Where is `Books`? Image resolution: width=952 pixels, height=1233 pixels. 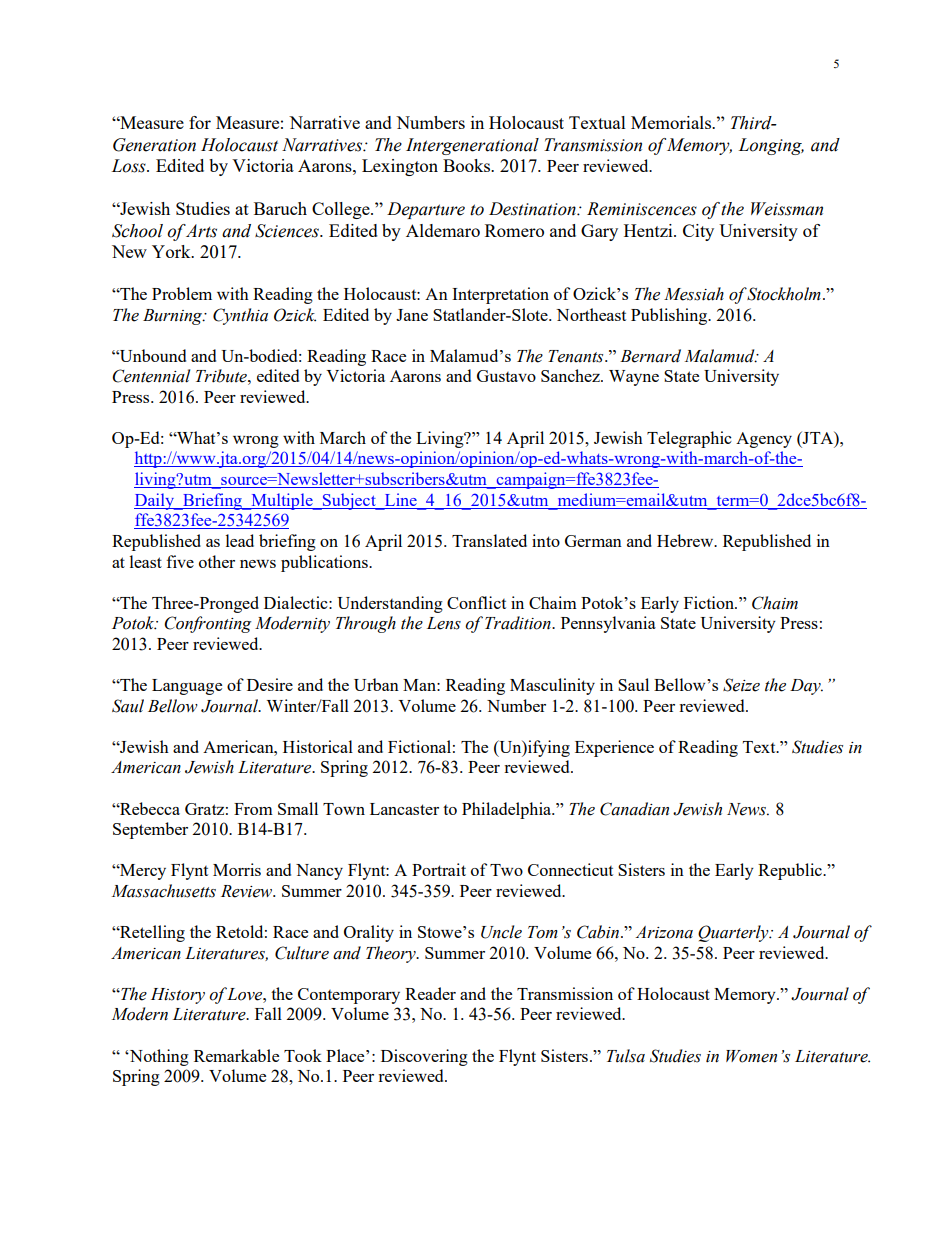 Books is located at coordinates (468, 165).
